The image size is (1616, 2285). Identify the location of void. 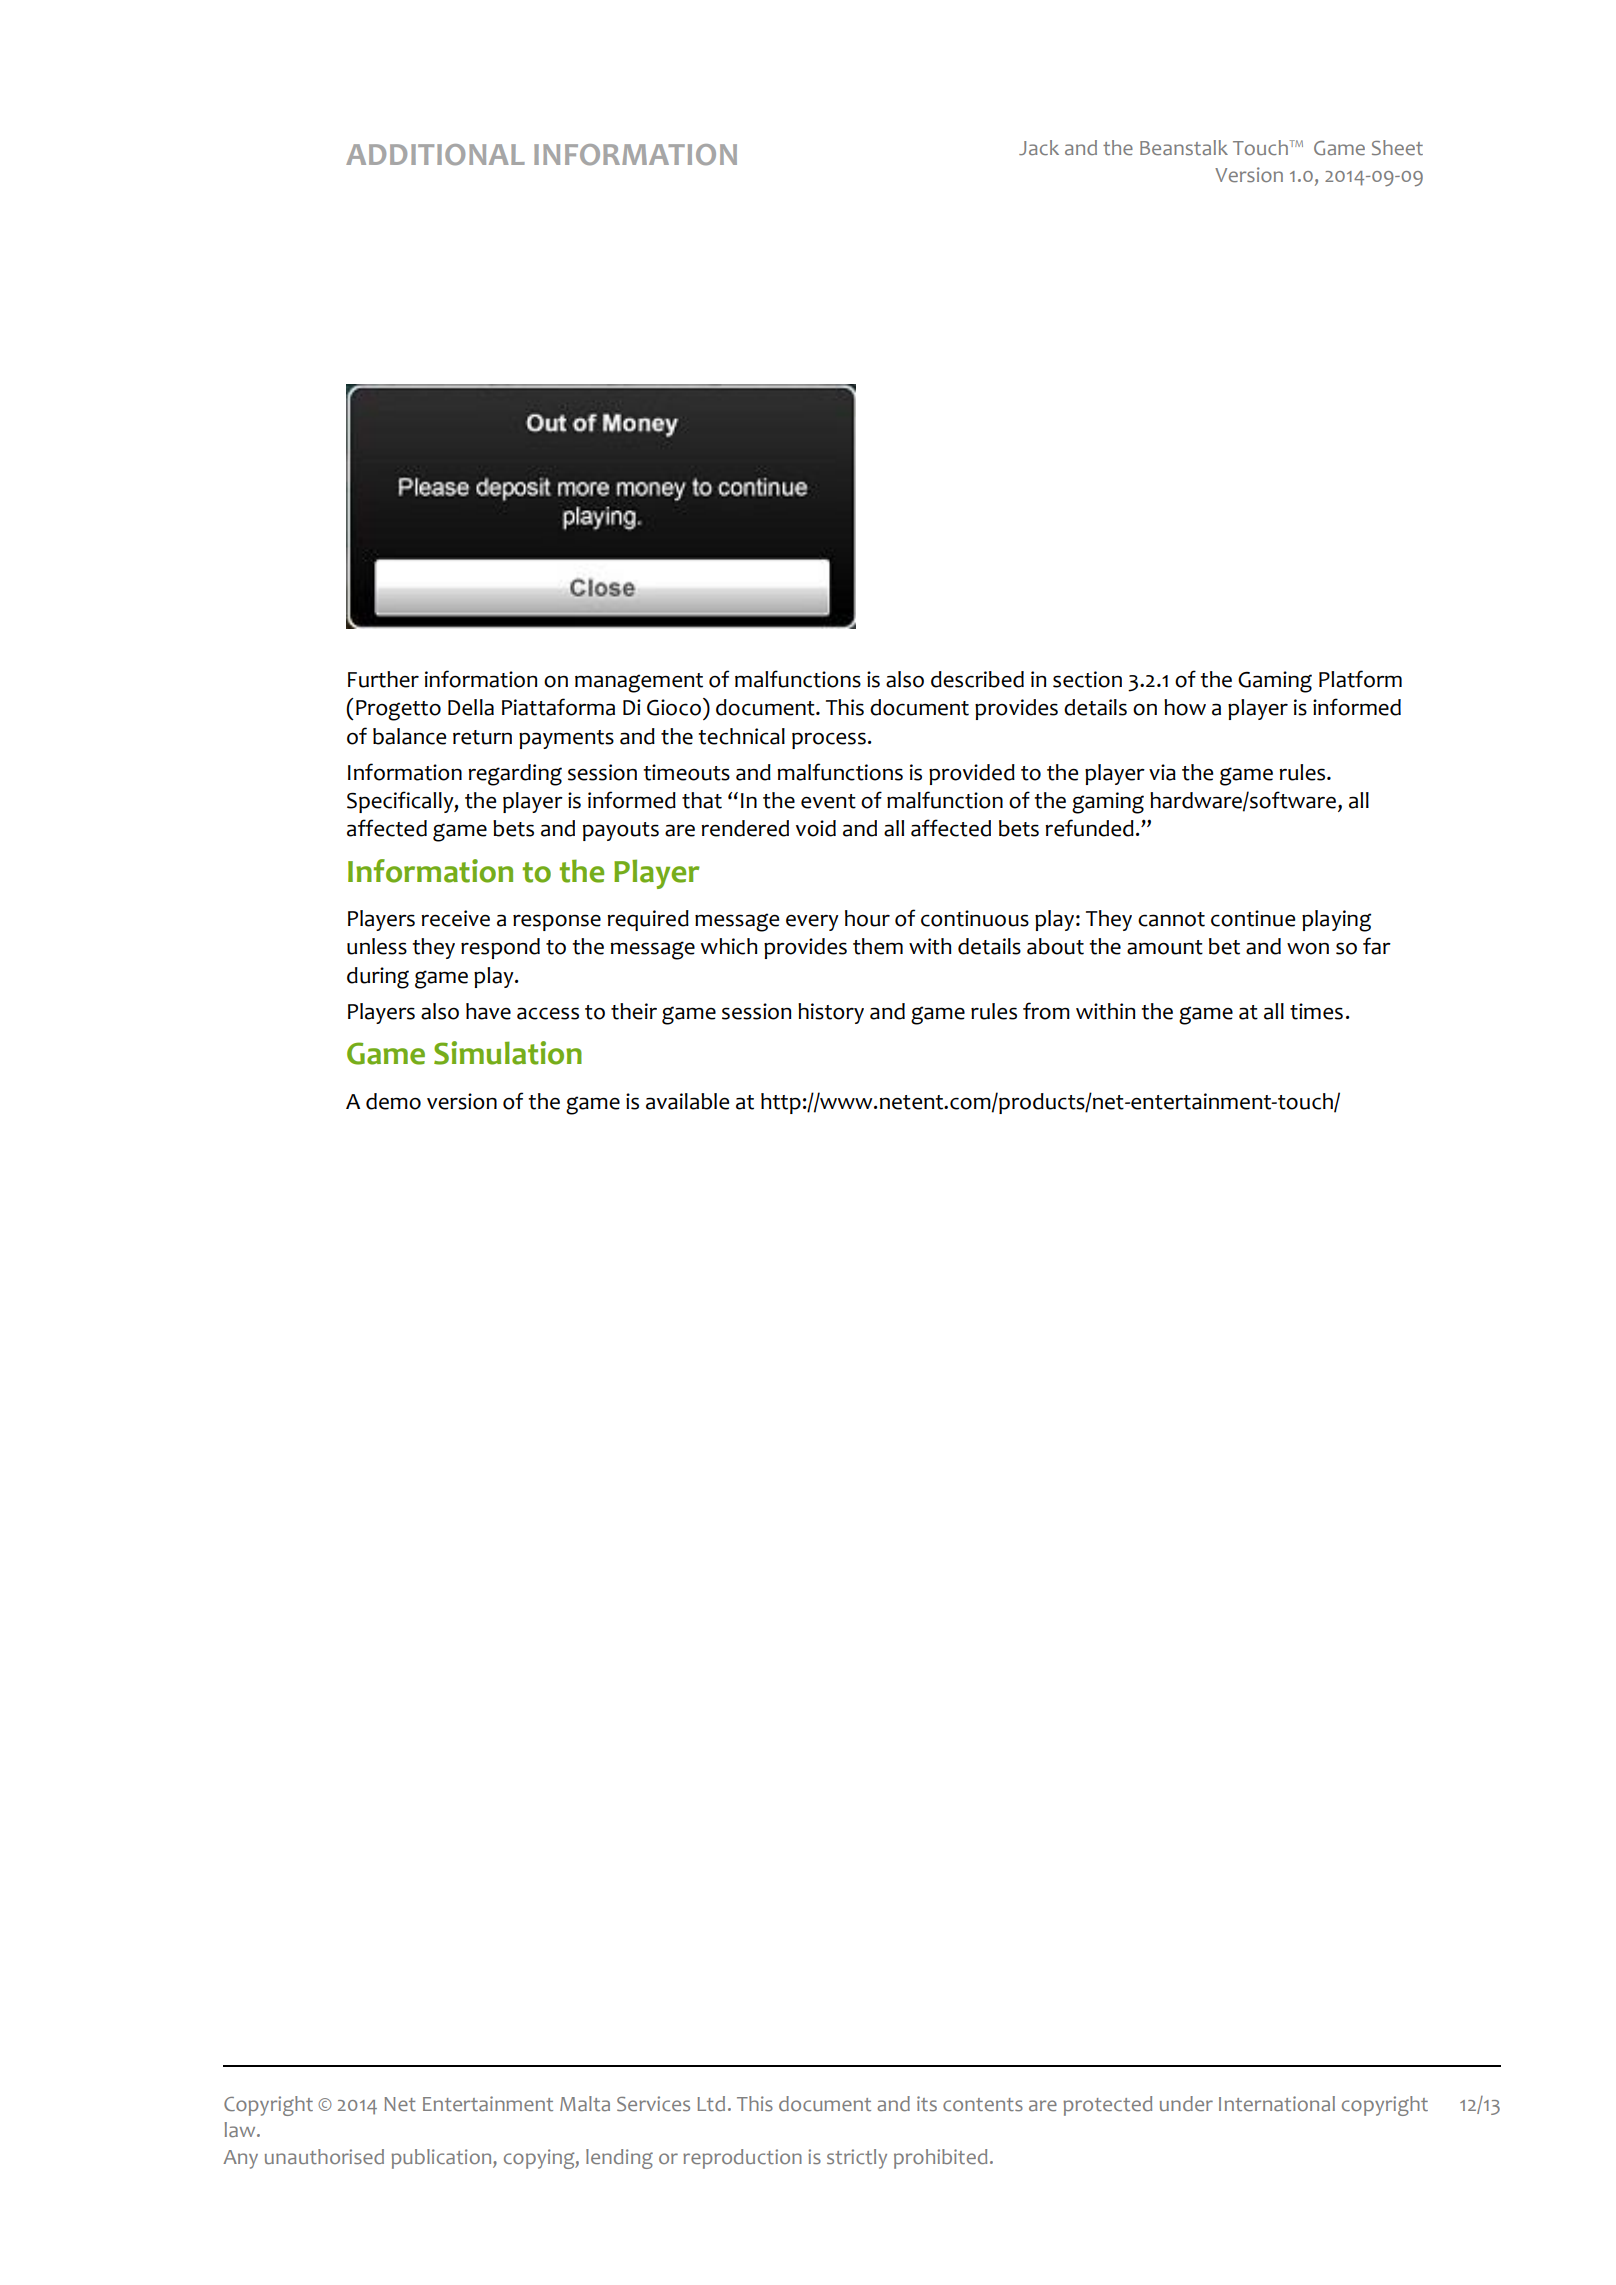
(816, 828).
